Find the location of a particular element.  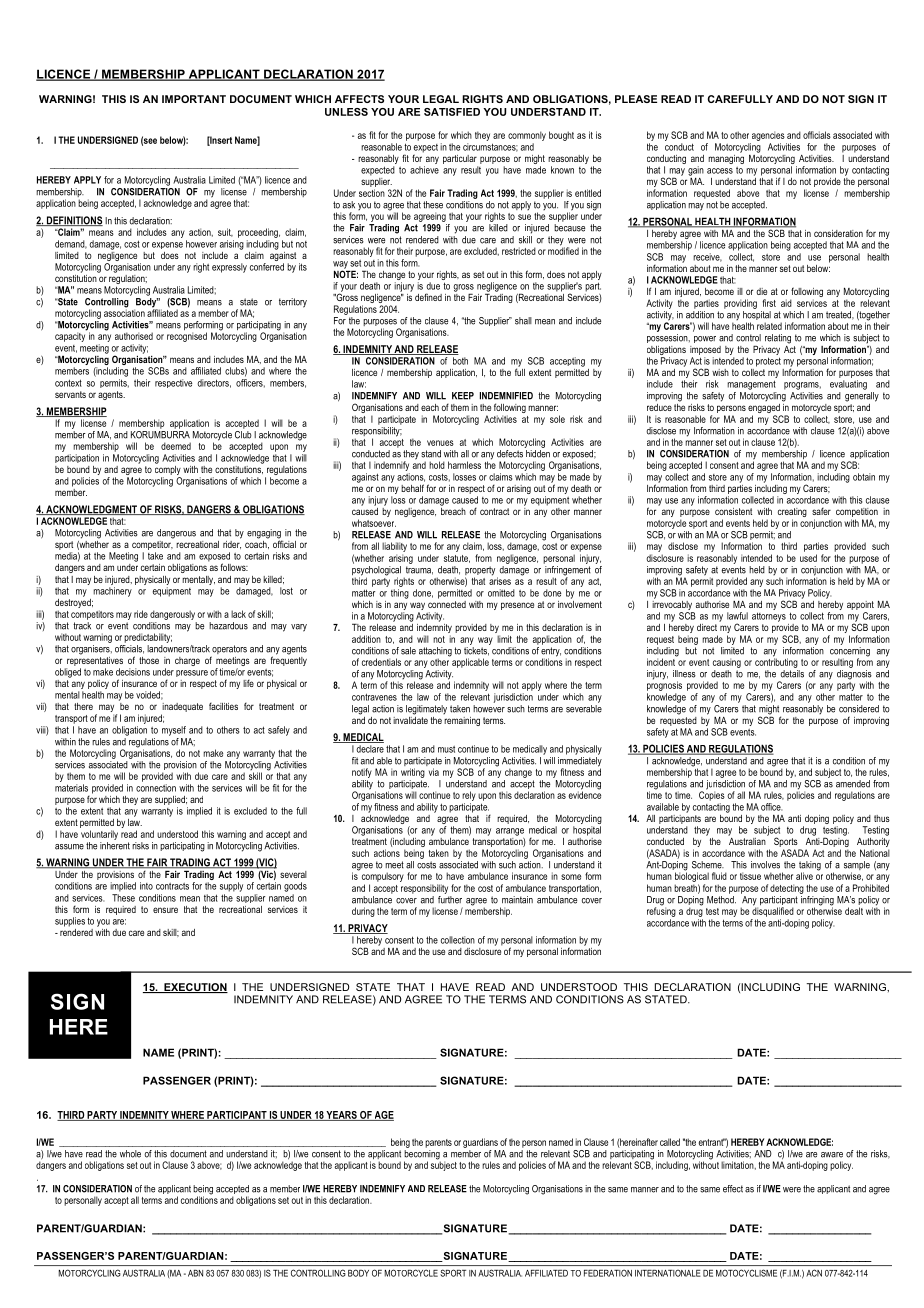

ACN is located at coordinates (814, 1273).
